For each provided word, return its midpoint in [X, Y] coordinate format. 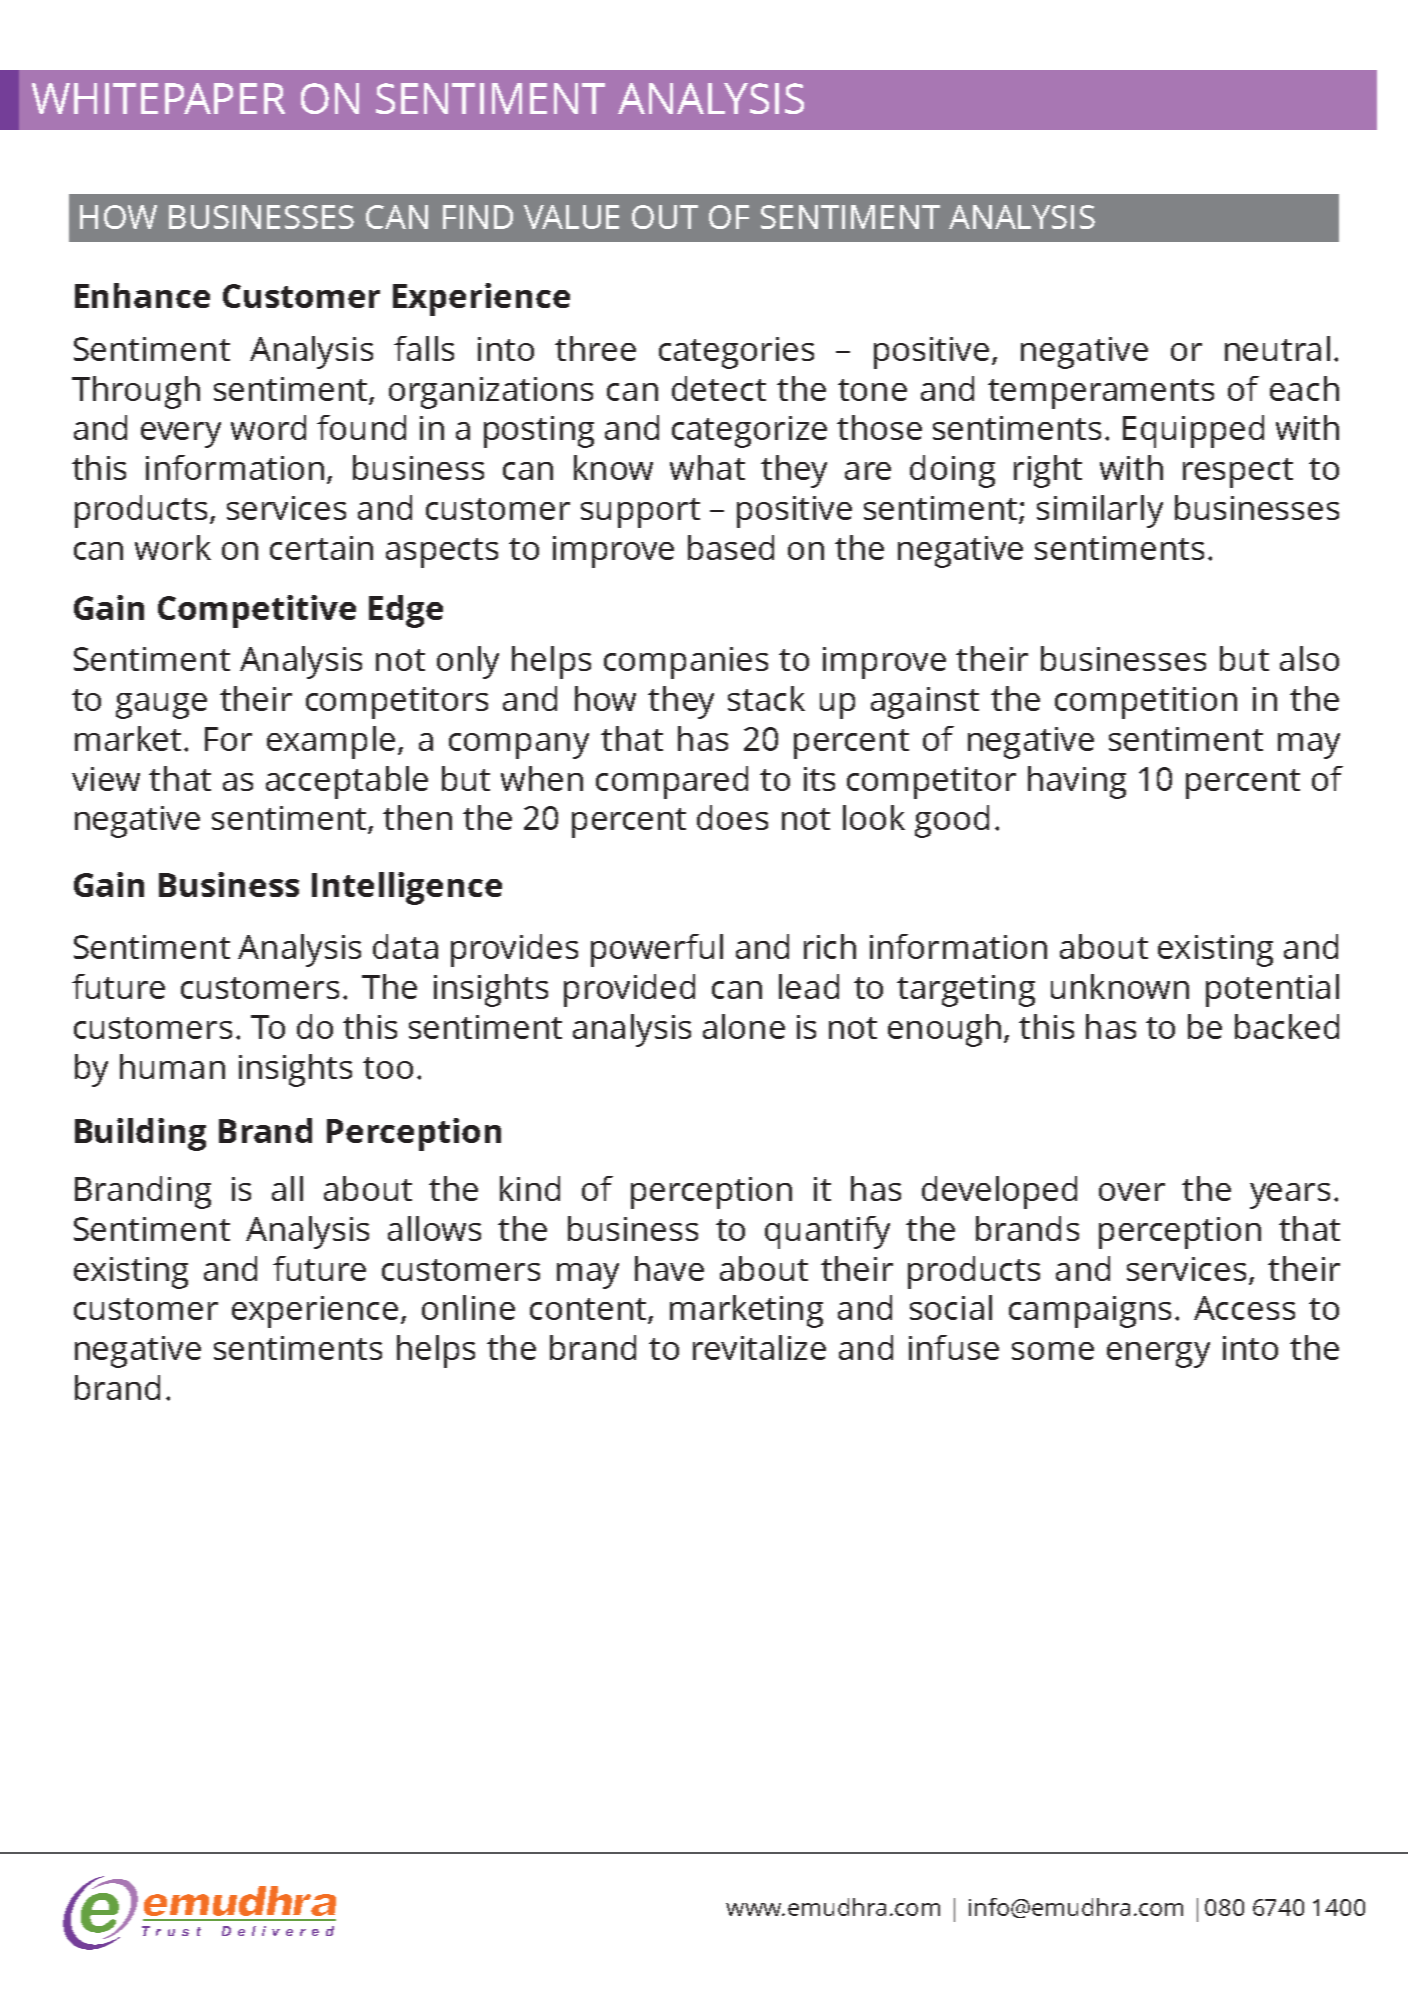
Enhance [142, 295]
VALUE [571, 217]
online [468, 1307]
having [1077, 782]
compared [672, 782]
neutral [1277, 348]
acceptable [347, 782]
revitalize [759, 1347]
